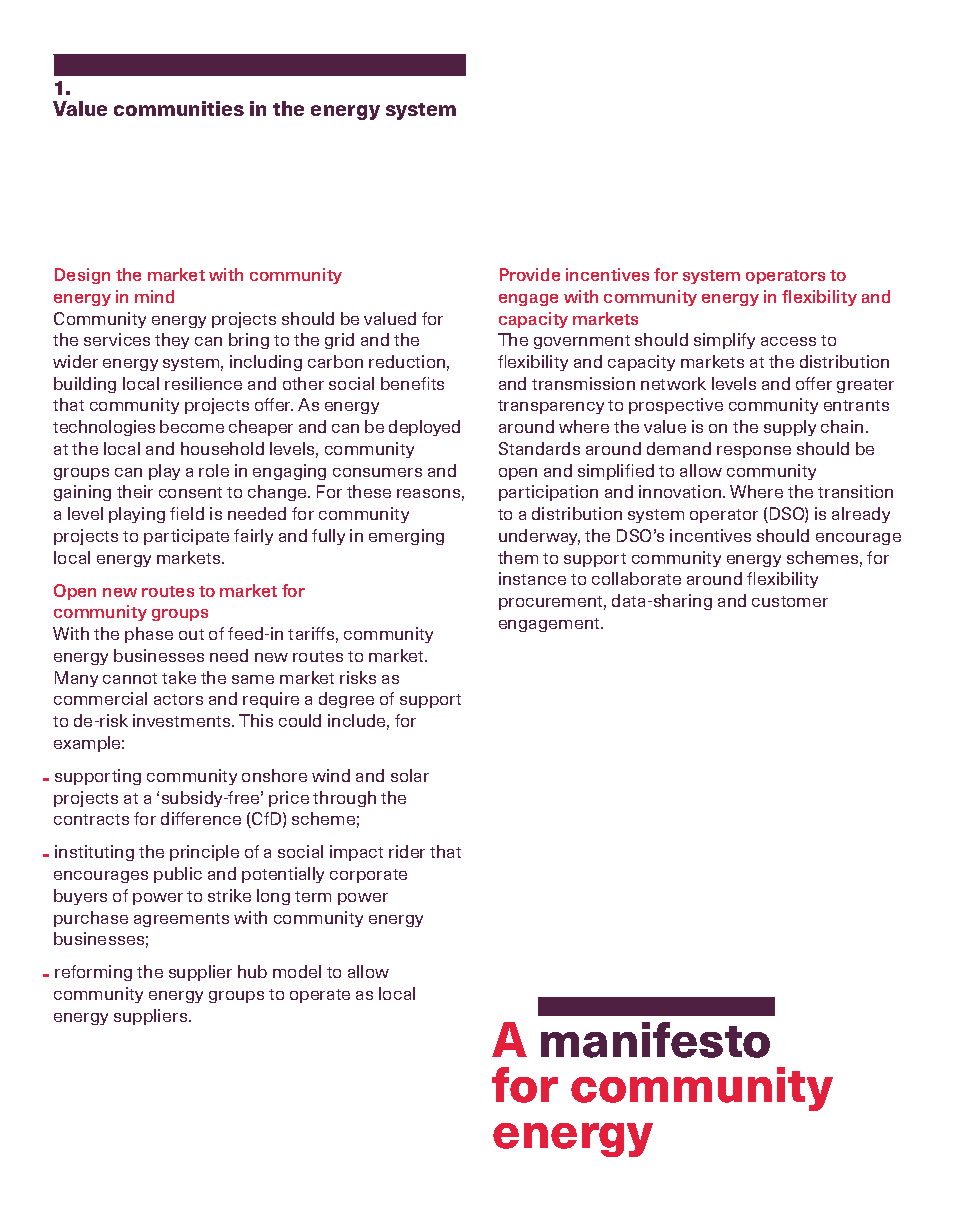  What do you see at coordinates (93, 973) in the screenshot?
I see `reforming` at bounding box center [93, 973].
